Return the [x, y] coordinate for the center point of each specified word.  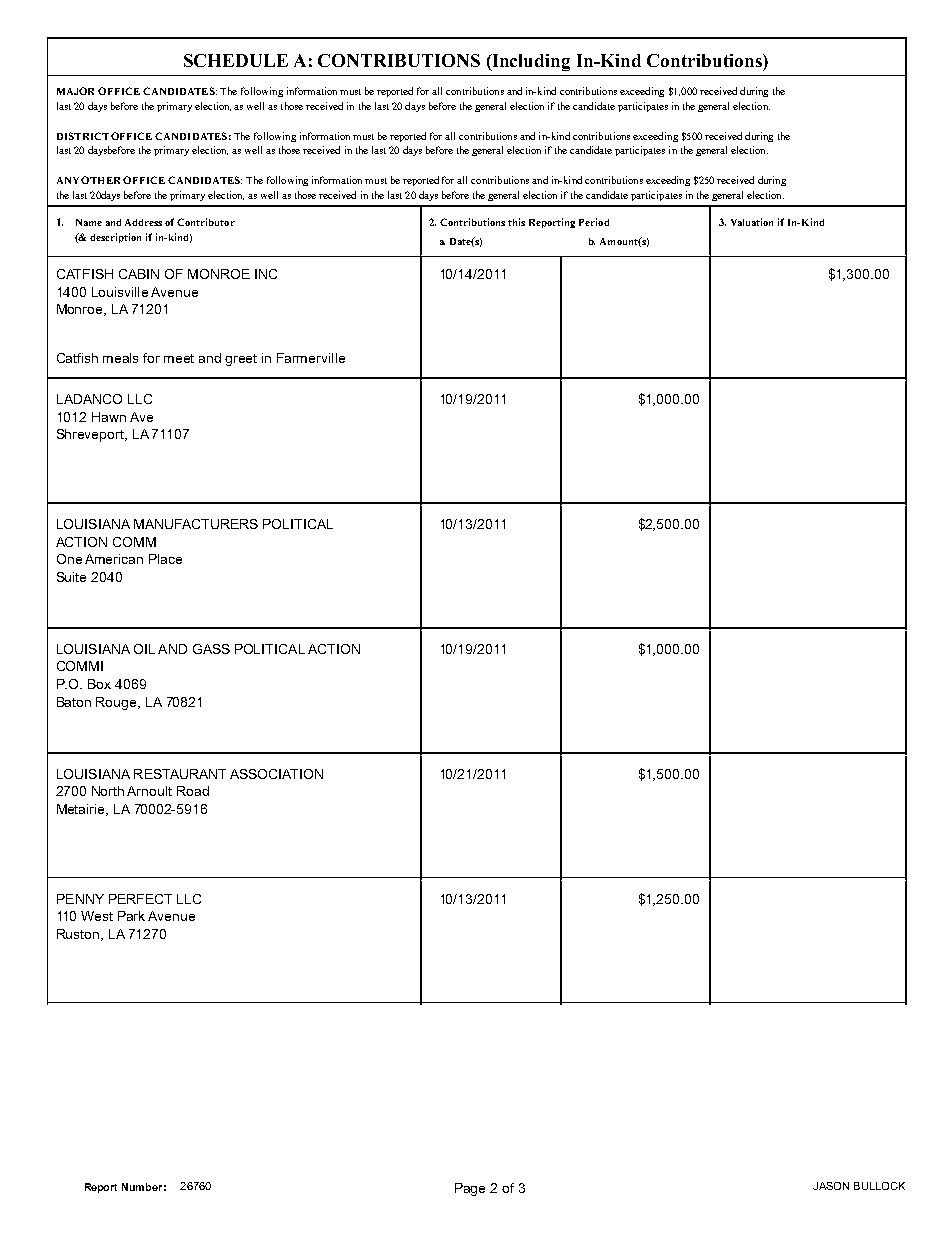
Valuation [752, 222]
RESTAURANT [180, 774]
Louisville [120, 292]
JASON [831, 1186]
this [516, 222]
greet [241, 360]
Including [530, 62]
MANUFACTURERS [196, 524]
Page [470, 1189]
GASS [211, 649]
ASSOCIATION [276, 774]
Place [165, 559]
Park [131, 916]
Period [594, 222]
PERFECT [140, 899]
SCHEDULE [236, 60]
